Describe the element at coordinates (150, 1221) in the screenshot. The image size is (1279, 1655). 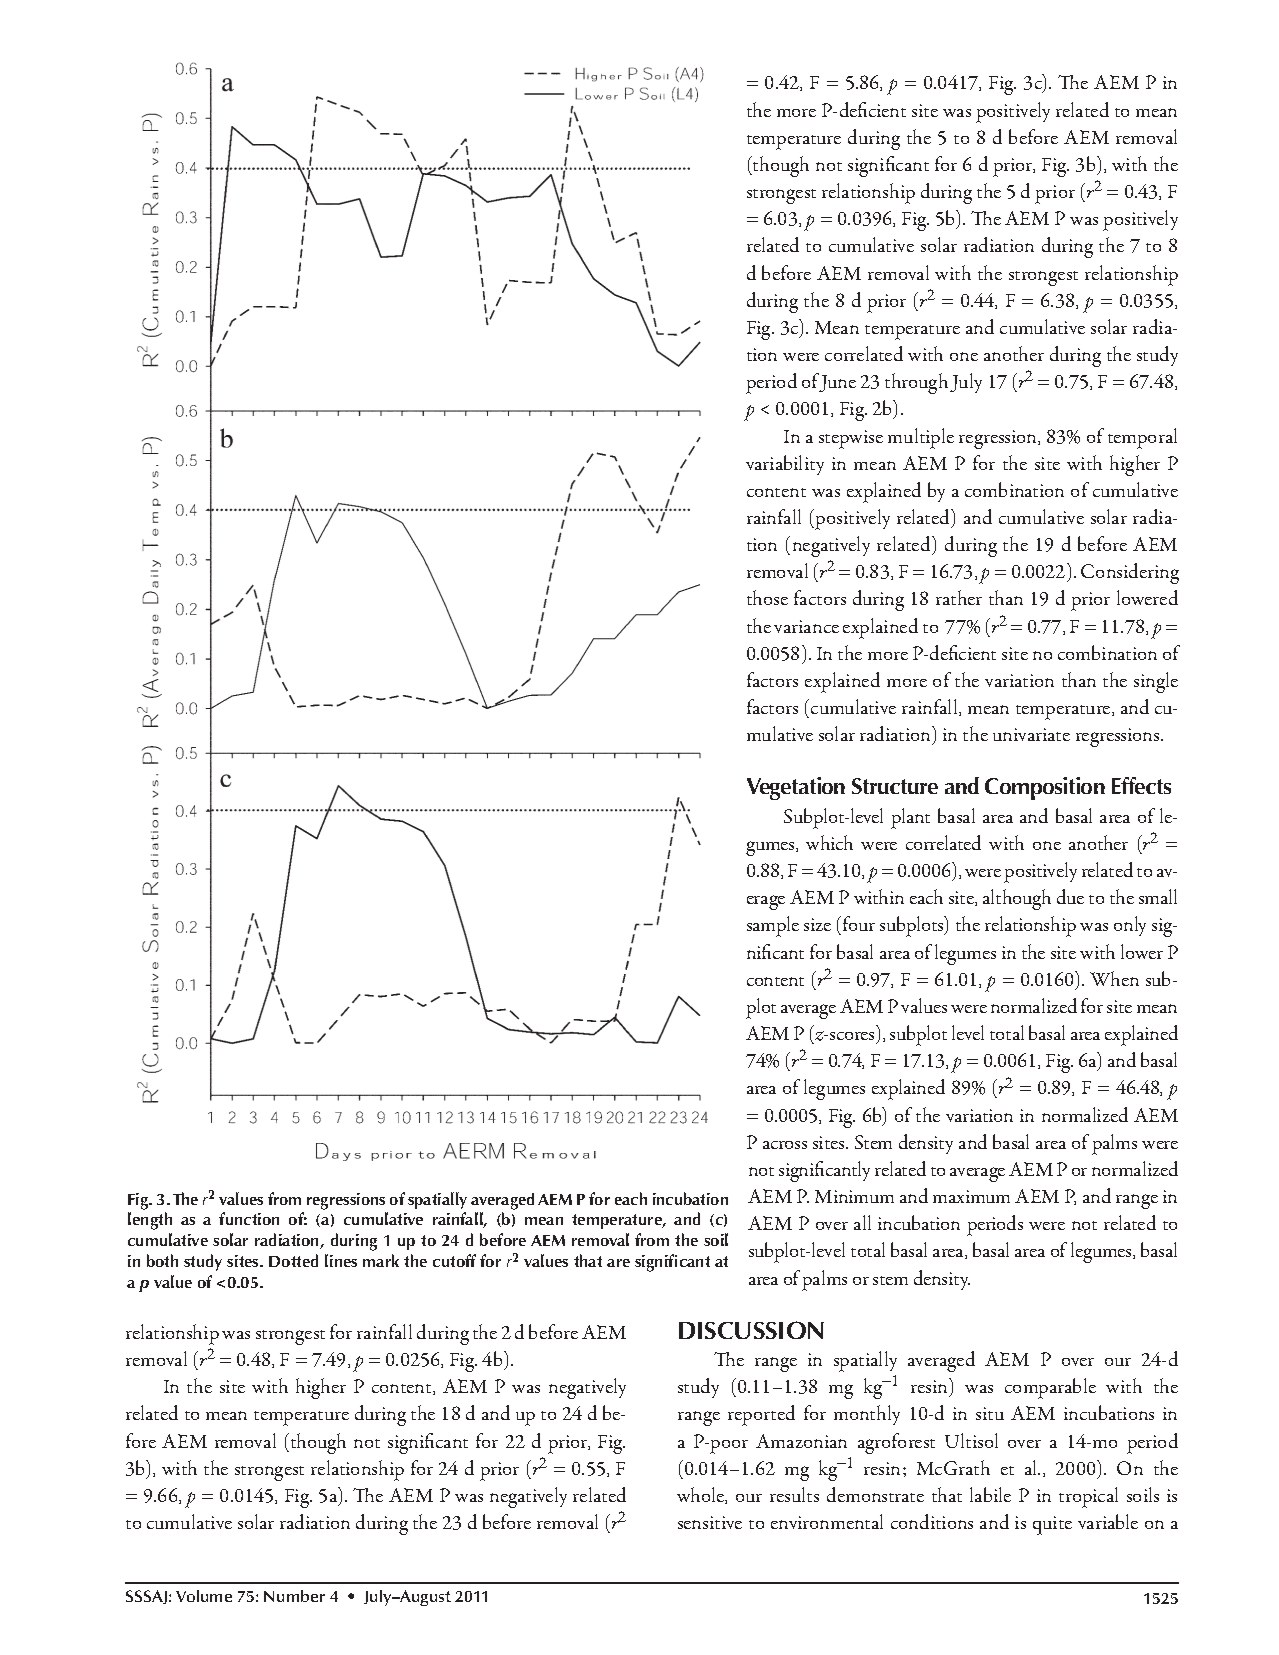
I see `length` at that location.
